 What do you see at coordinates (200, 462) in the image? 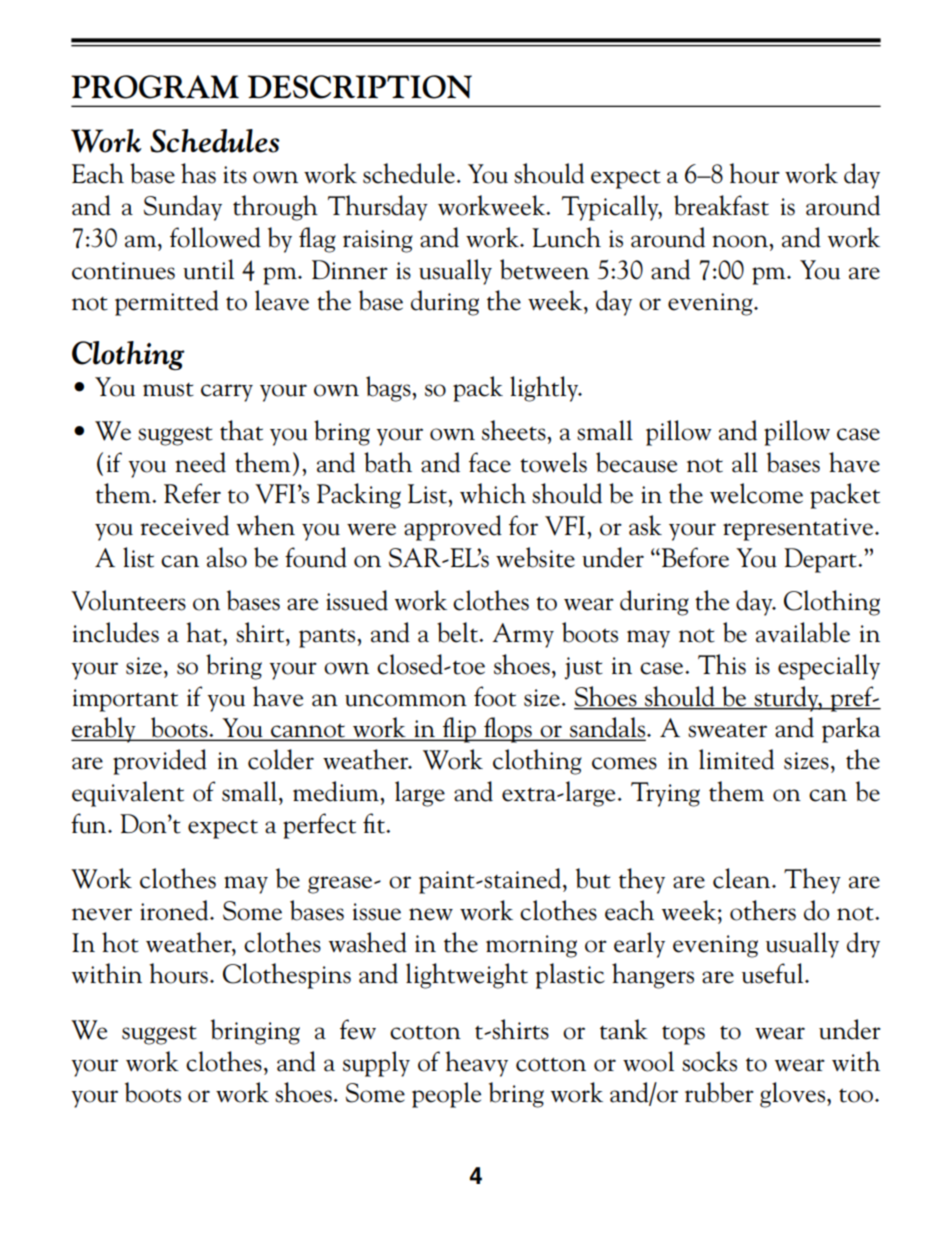
I see `need` at bounding box center [200, 462].
